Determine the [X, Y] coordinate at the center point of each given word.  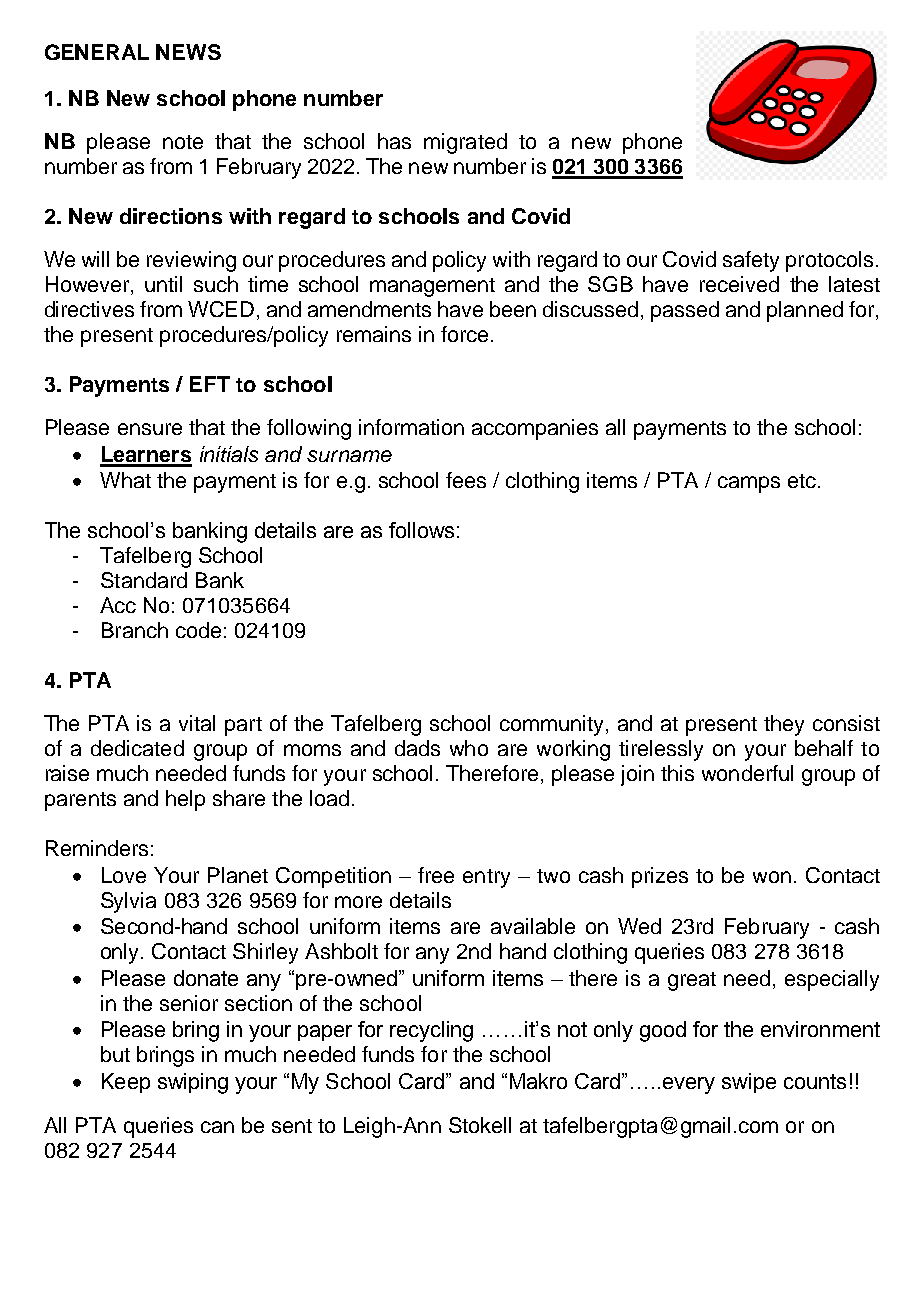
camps [749, 484]
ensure [150, 429]
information [411, 427]
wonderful [747, 773]
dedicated [137, 748]
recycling [431, 1031]
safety [751, 261]
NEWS [188, 52]
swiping [193, 1083]
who [469, 748]
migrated [465, 143]
